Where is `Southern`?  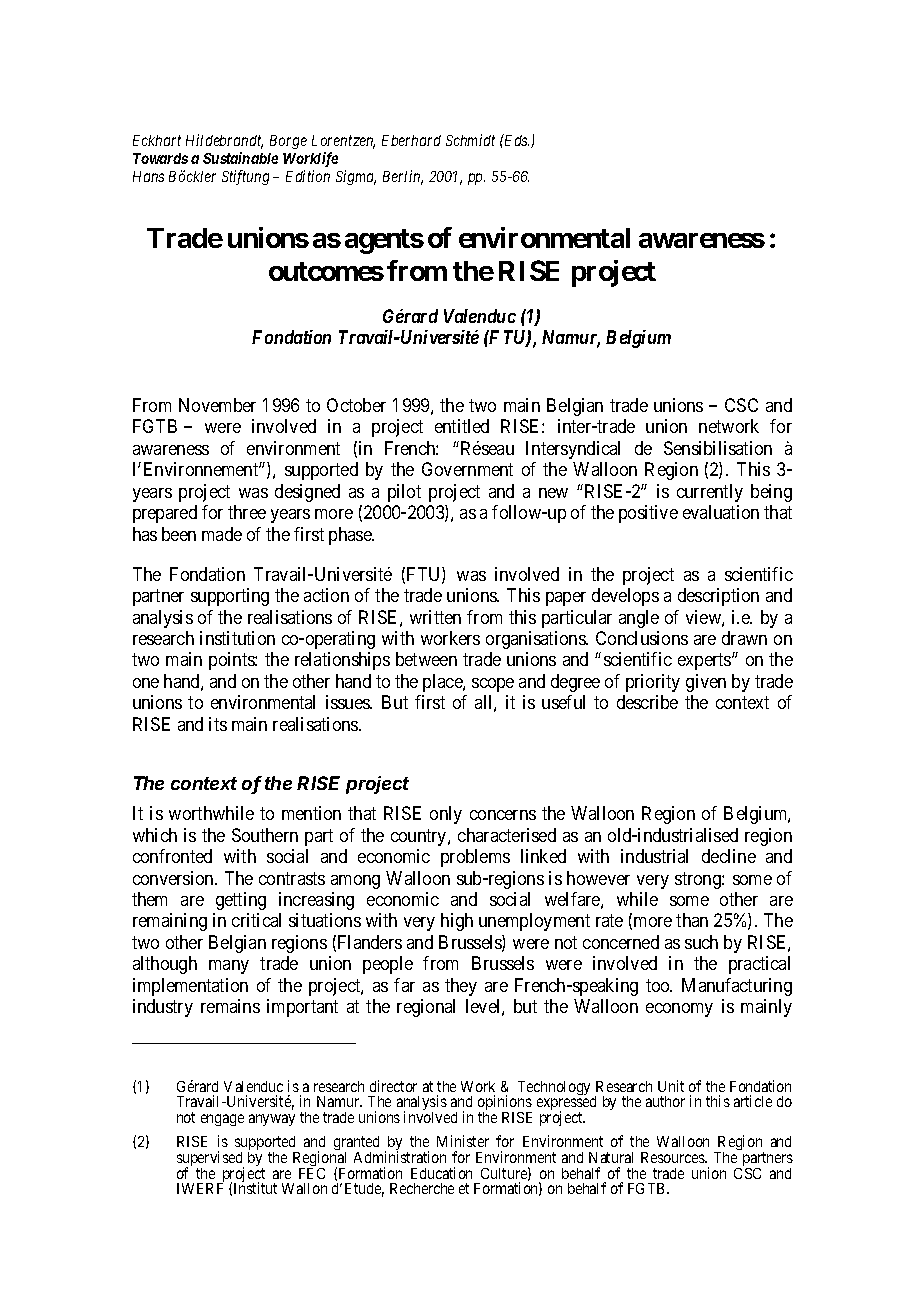
Southern is located at coordinates (265, 835).
